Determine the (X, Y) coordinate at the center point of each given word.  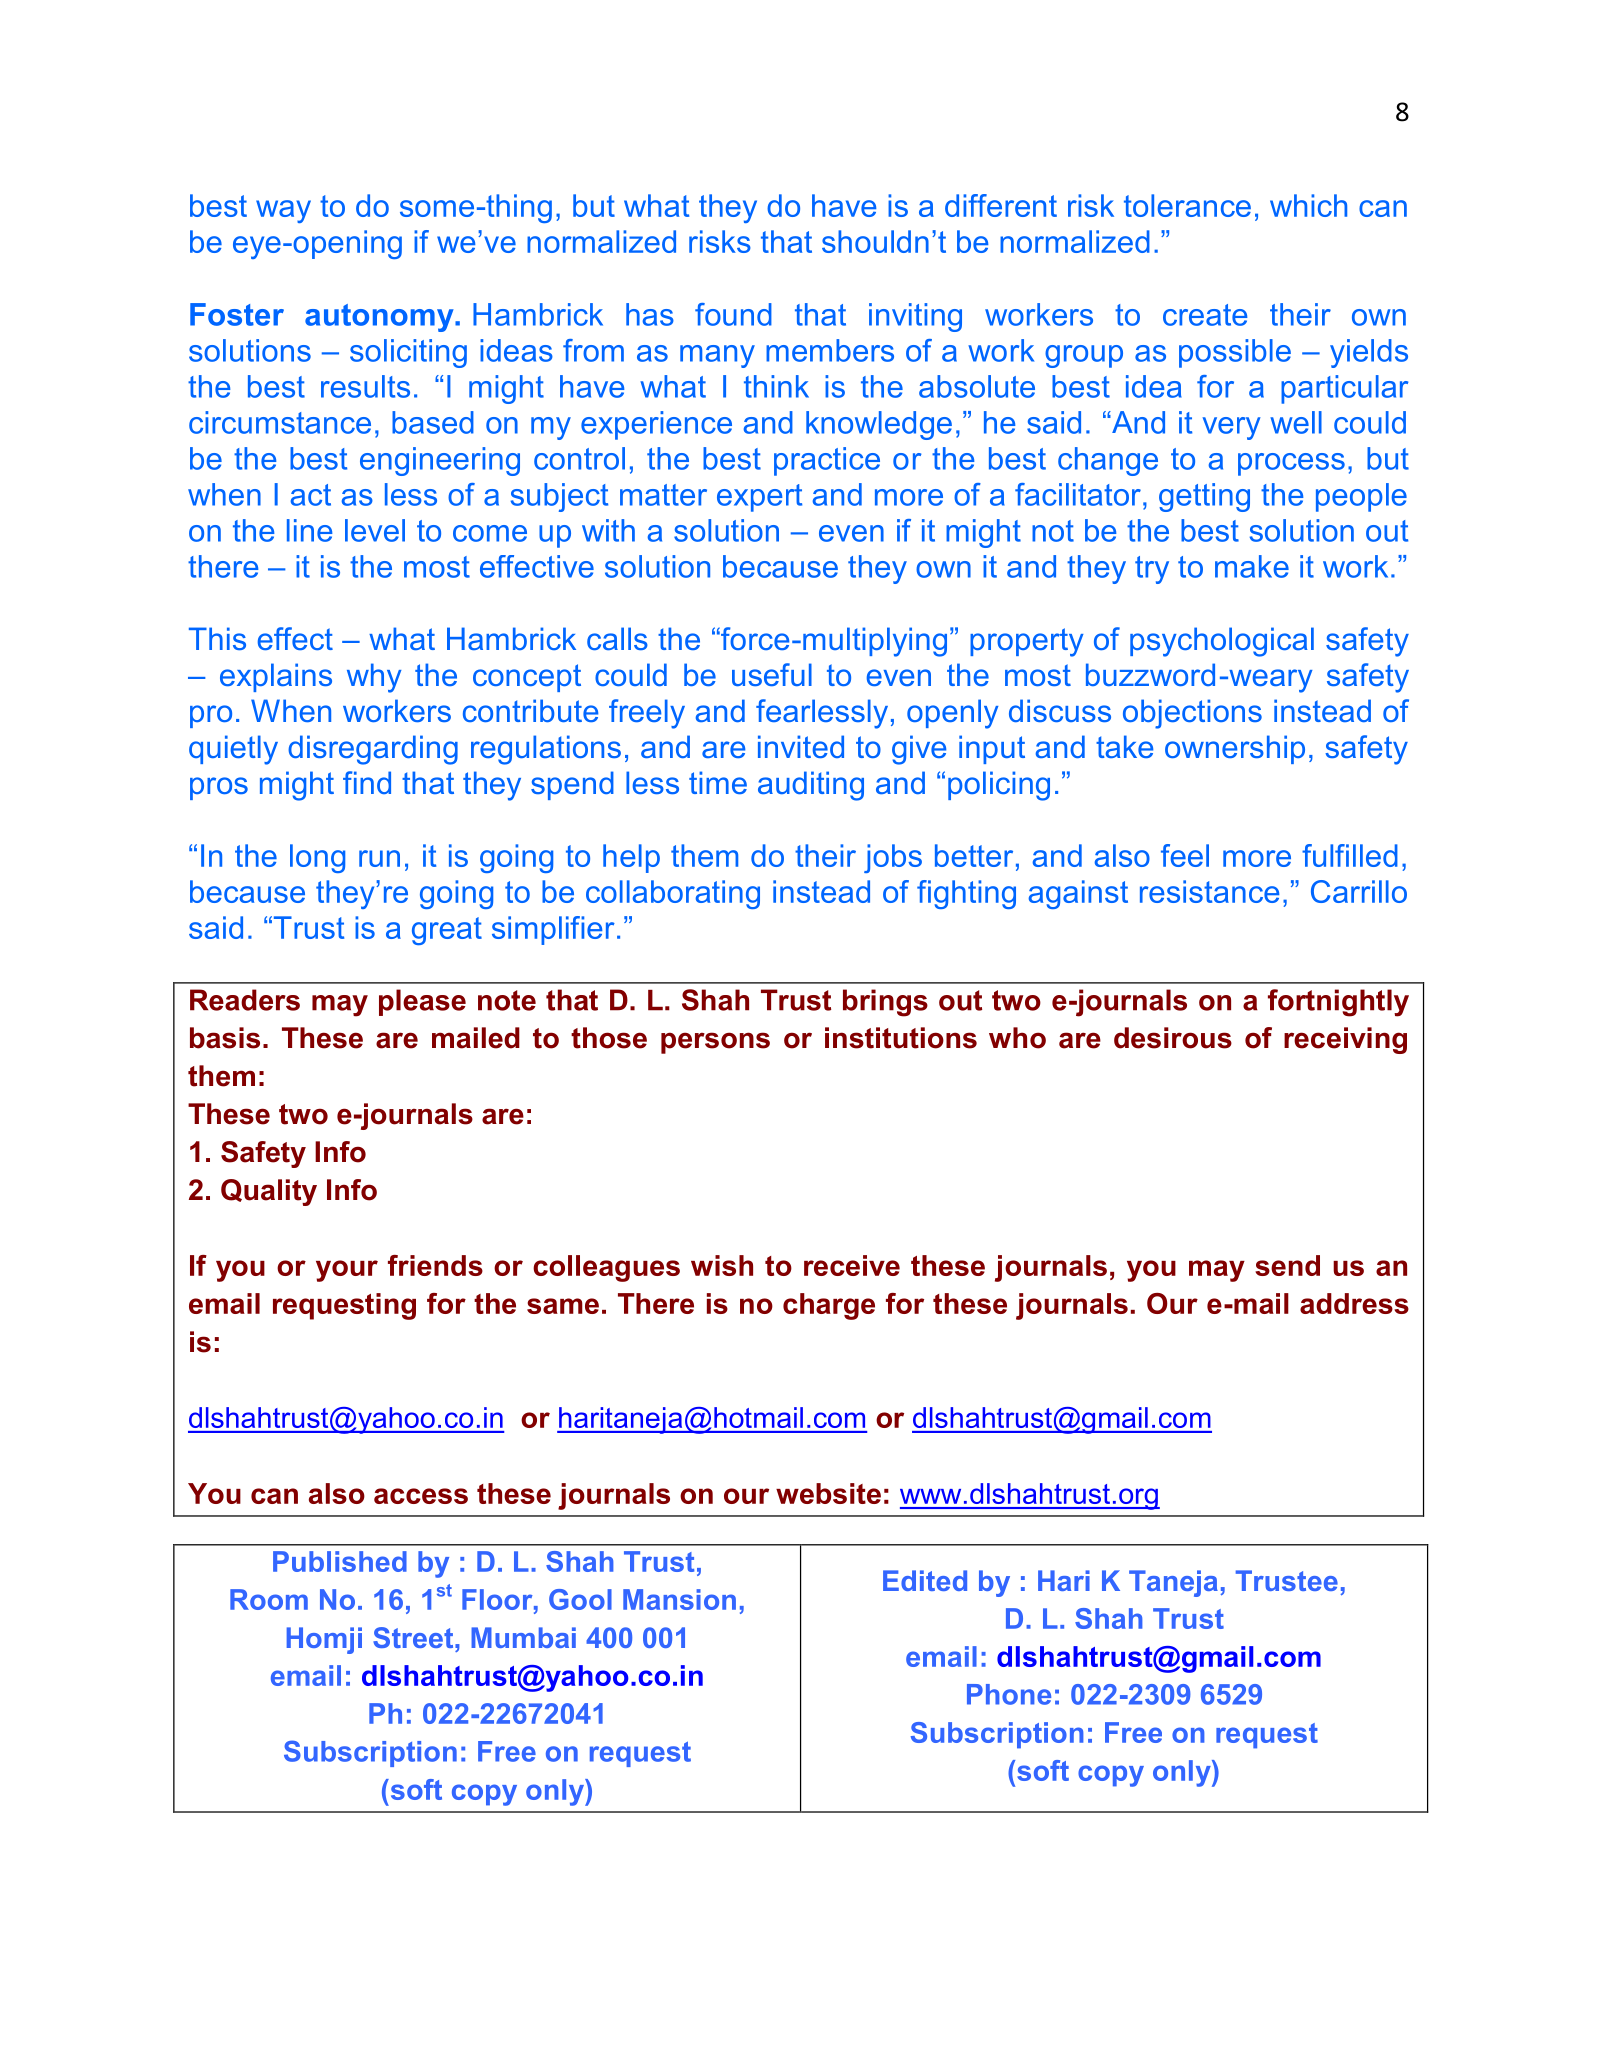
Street (414, 1637)
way (283, 211)
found (733, 314)
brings (885, 1003)
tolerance (1187, 205)
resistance (1209, 891)
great (447, 931)
